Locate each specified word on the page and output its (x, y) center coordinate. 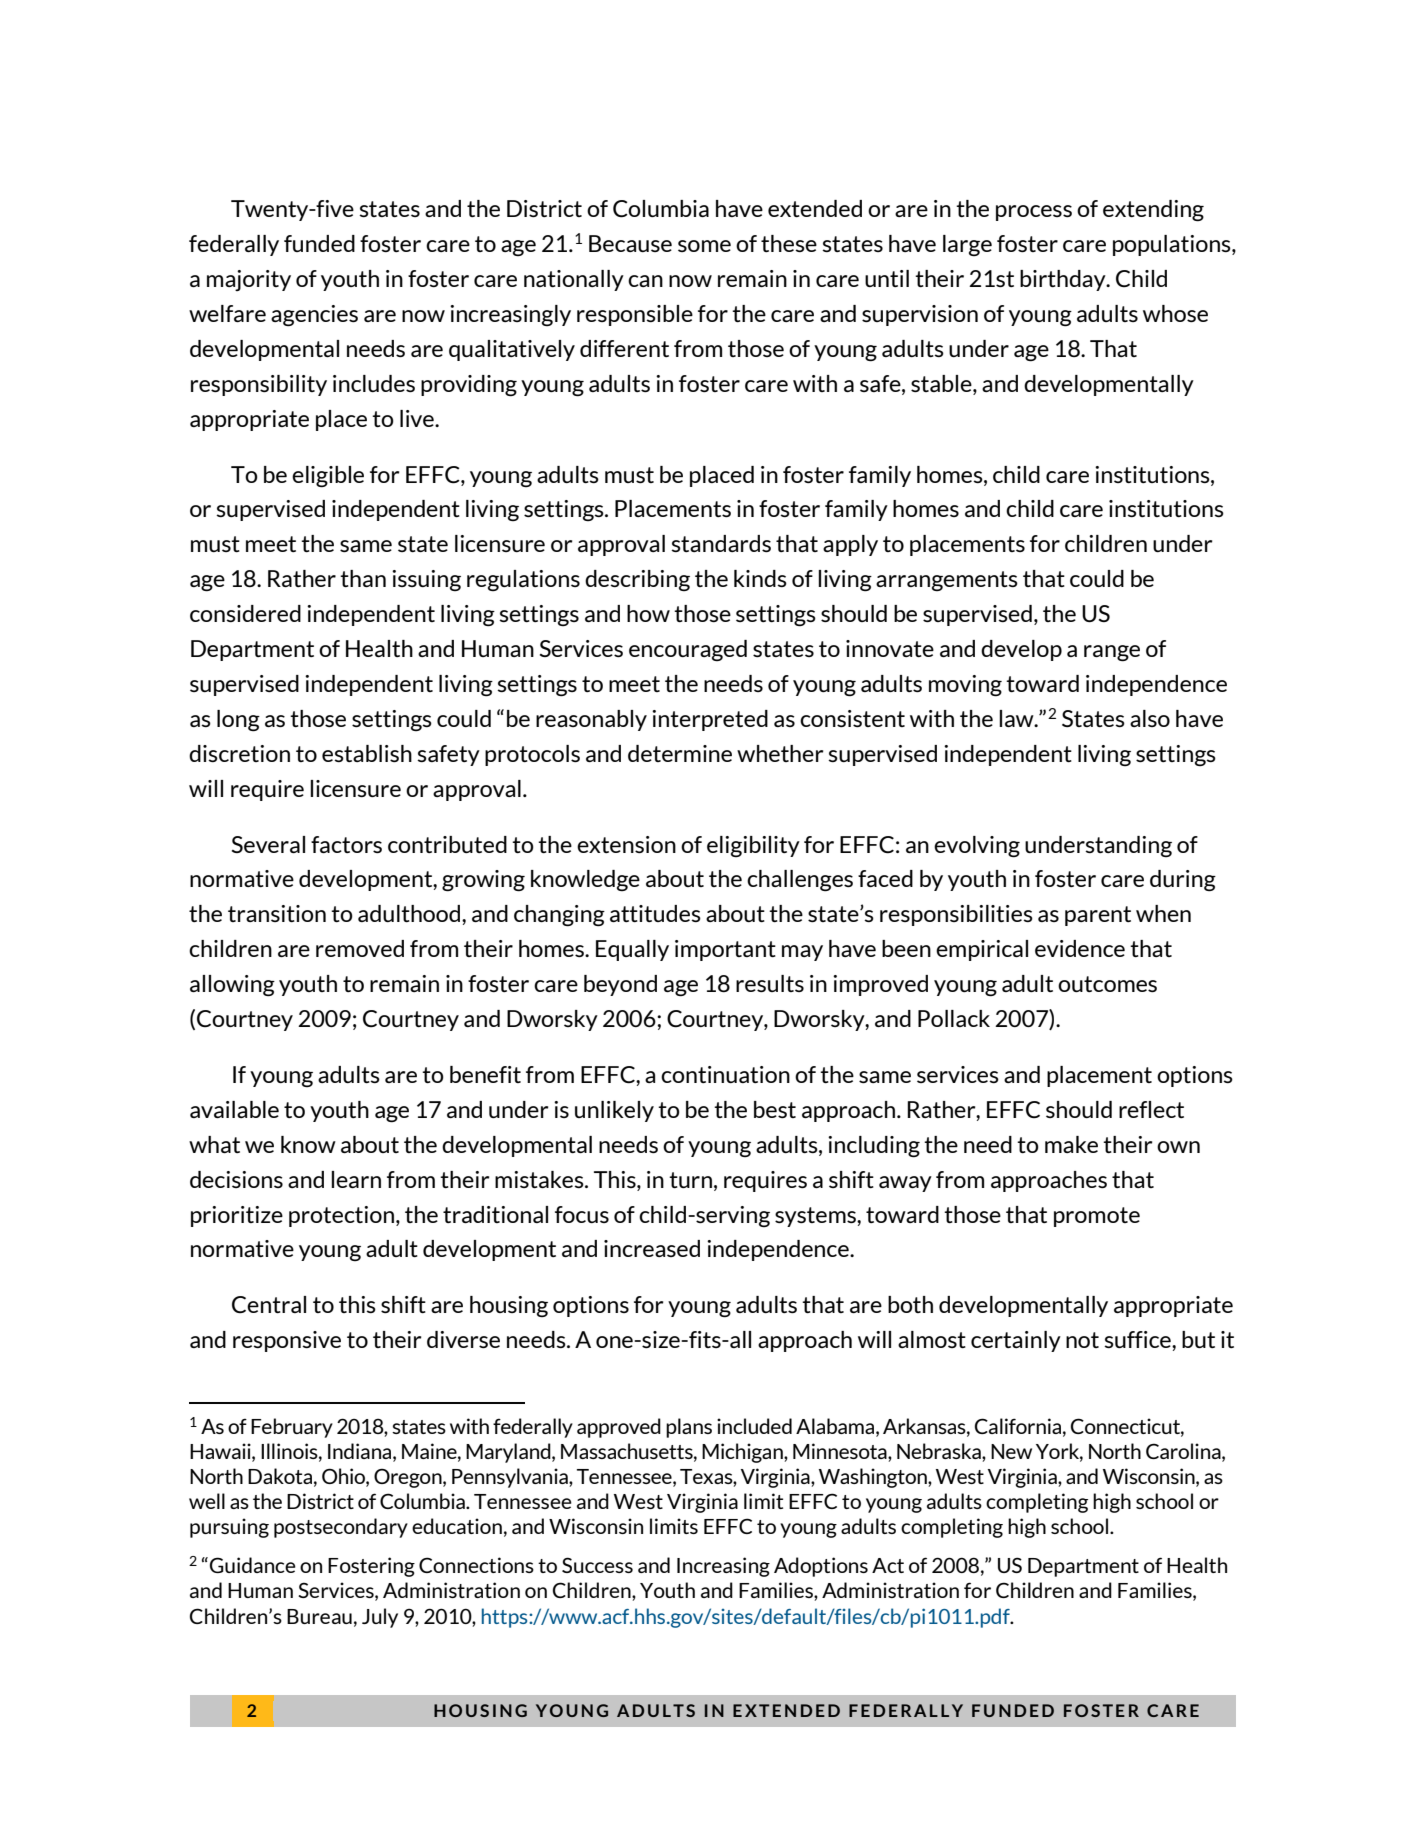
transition (277, 913)
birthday (1064, 280)
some (704, 246)
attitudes (655, 913)
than (363, 578)
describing (637, 580)
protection (341, 1216)
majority (249, 280)
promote (1097, 1217)
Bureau (319, 1616)
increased (652, 1248)
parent (1098, 916)
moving (965, 686)
